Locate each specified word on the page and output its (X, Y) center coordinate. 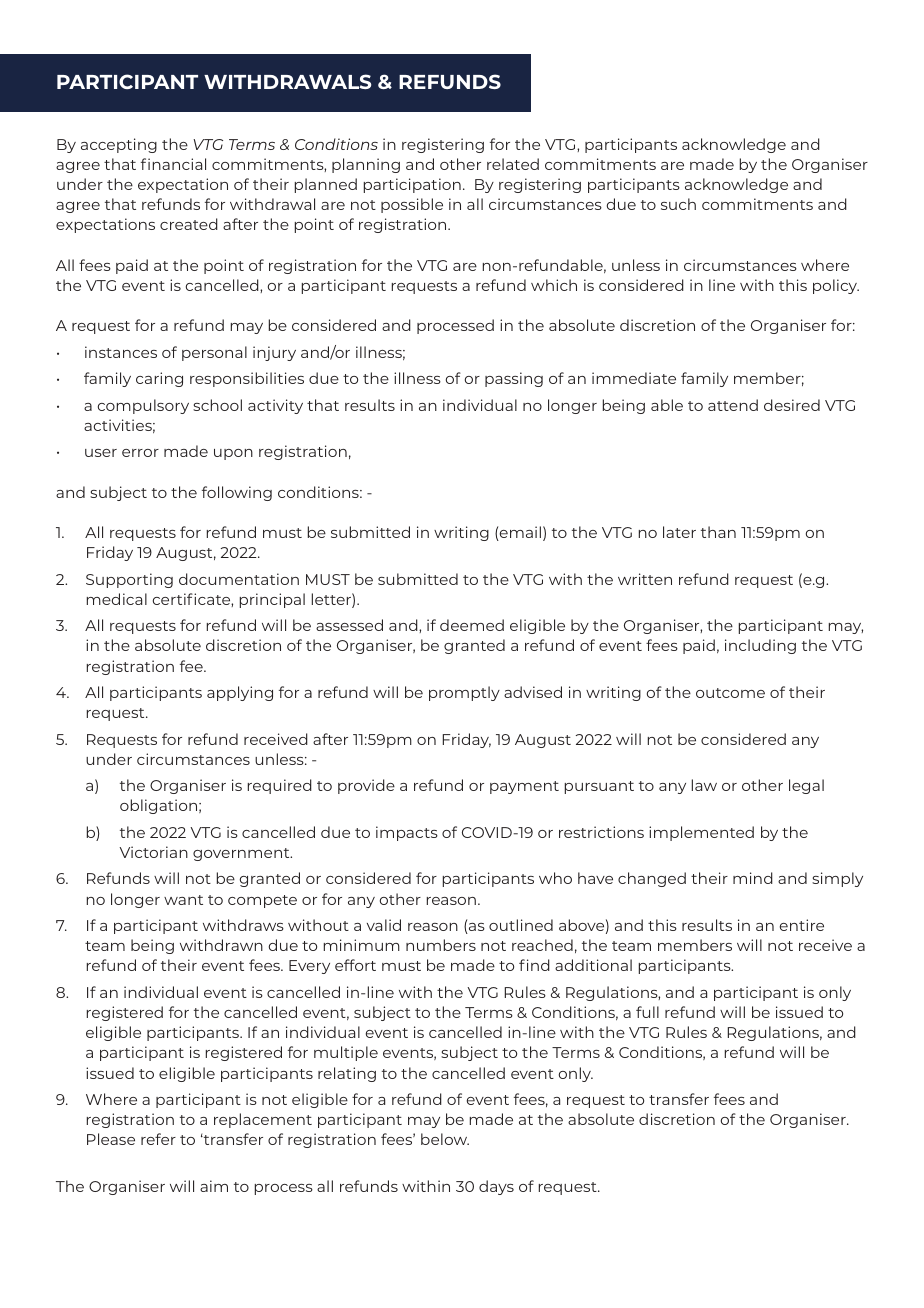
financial (173, 164)
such (678, 204)
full (647, 1012)
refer (158, 1139)
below (445, 1139)
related (513, 164)
